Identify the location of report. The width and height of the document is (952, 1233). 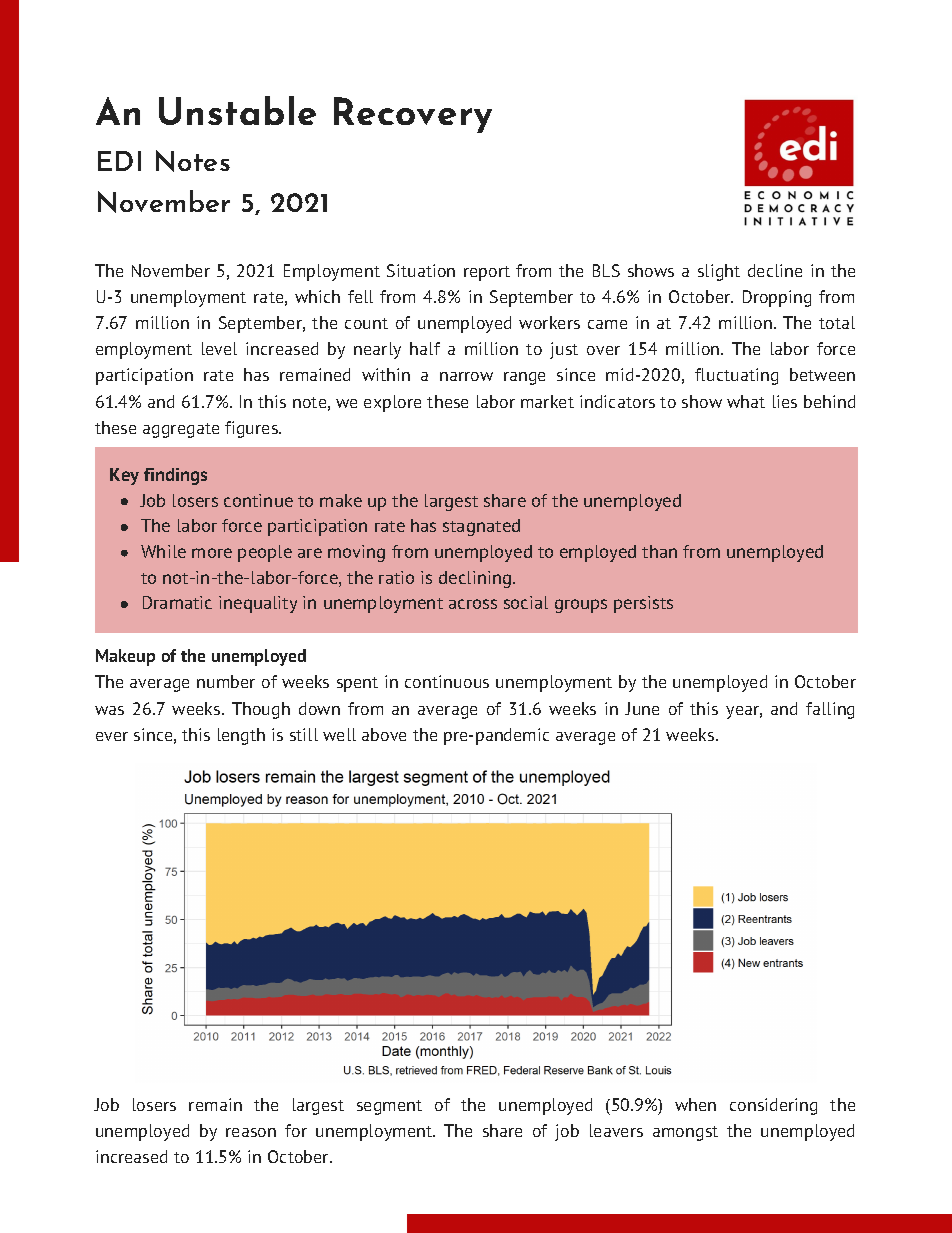
(487, 273).
